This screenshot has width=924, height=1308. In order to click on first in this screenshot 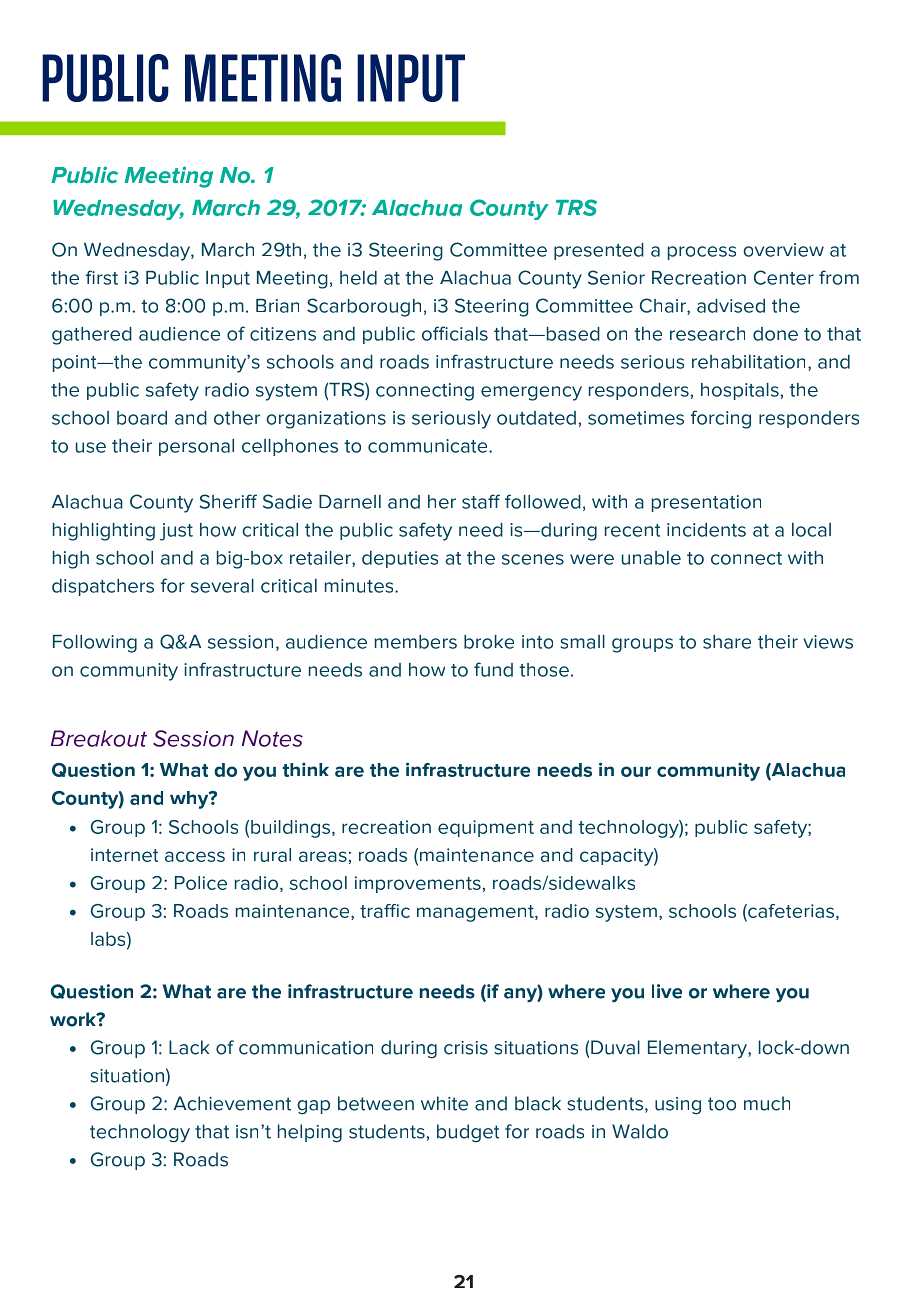, I will do `click(102, 277)`.
